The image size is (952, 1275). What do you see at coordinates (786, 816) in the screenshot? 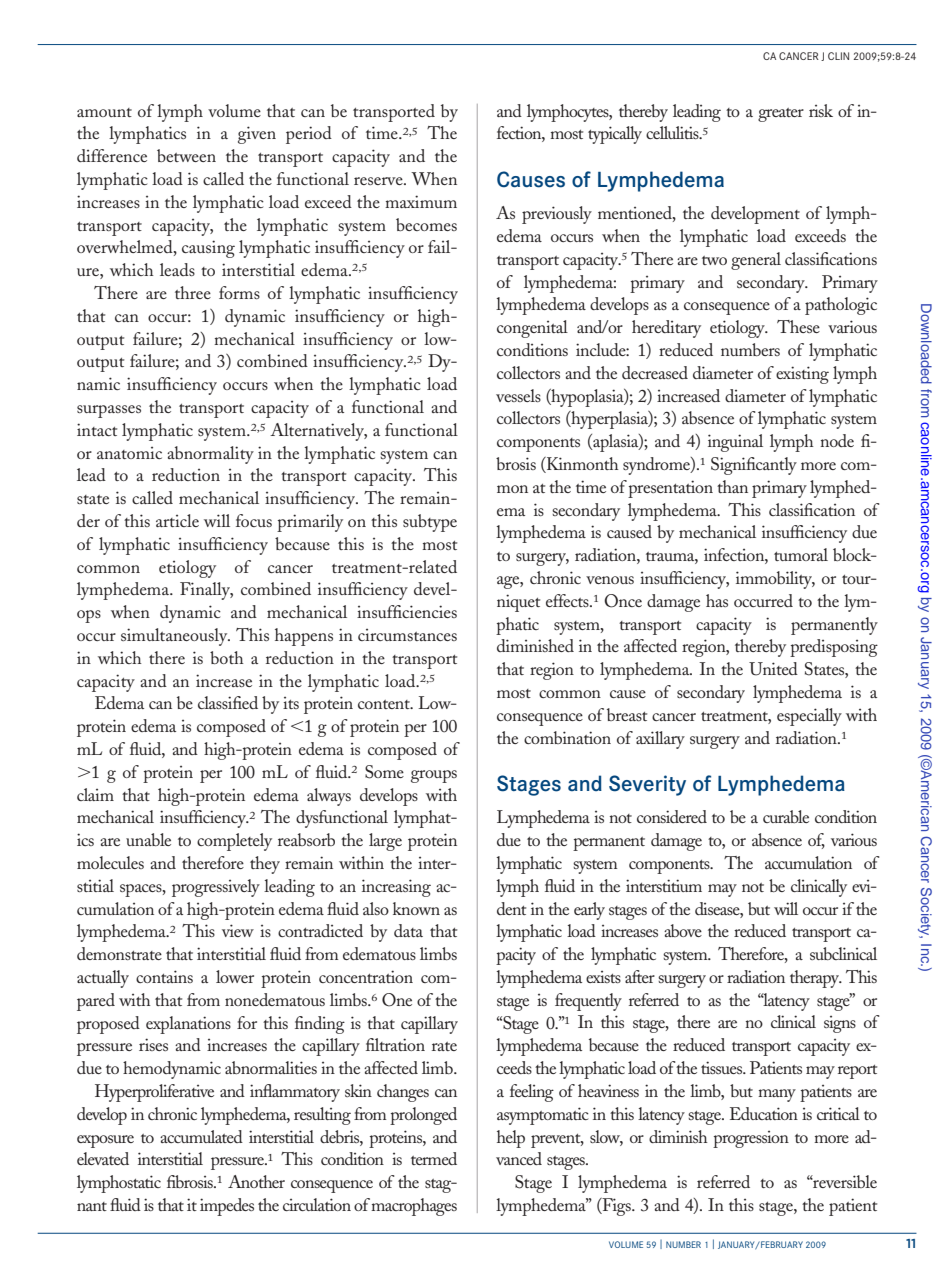
I see `curable` at bounding box center [786, 816].
